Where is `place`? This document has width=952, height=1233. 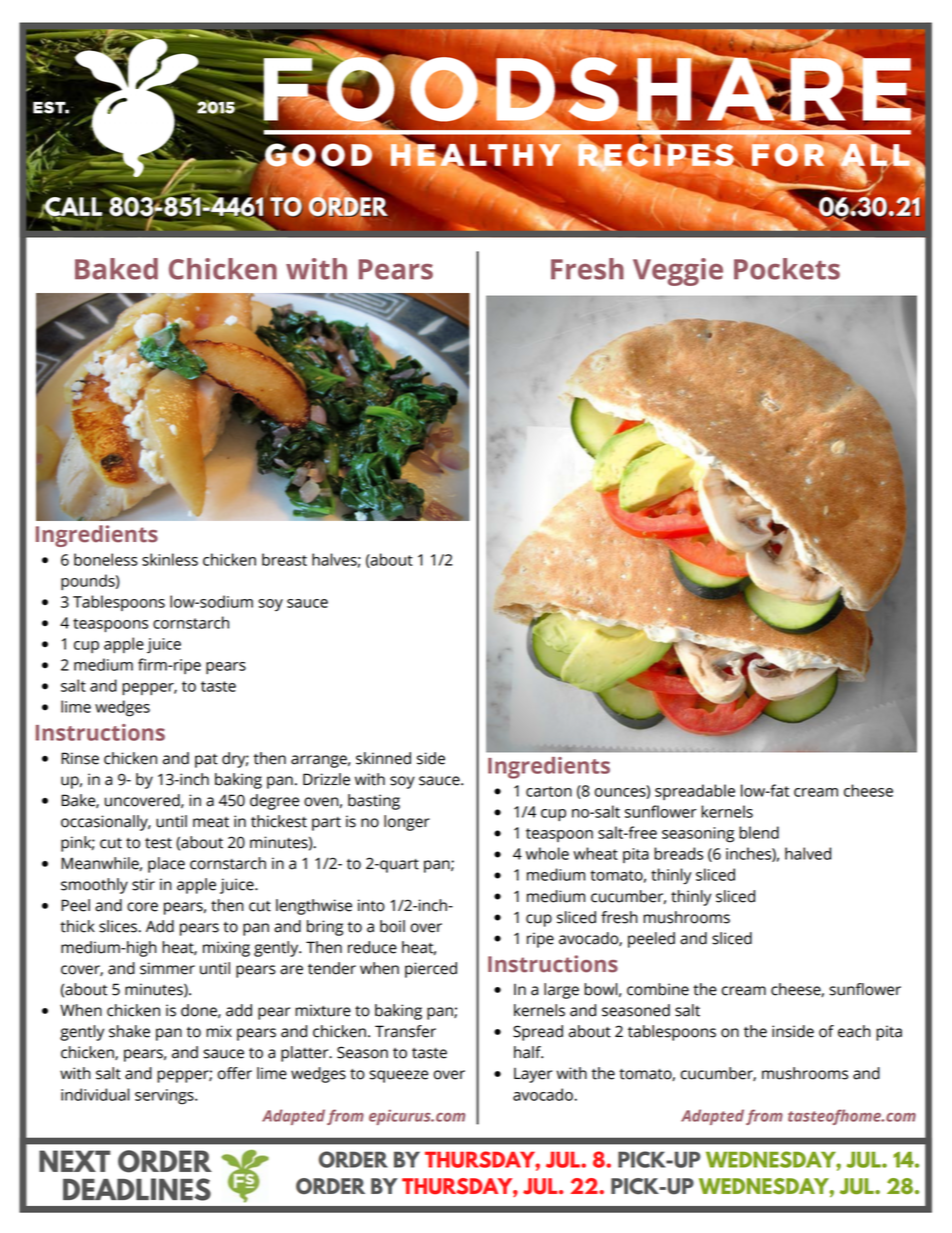
place is located at coordinates (166, 865).
